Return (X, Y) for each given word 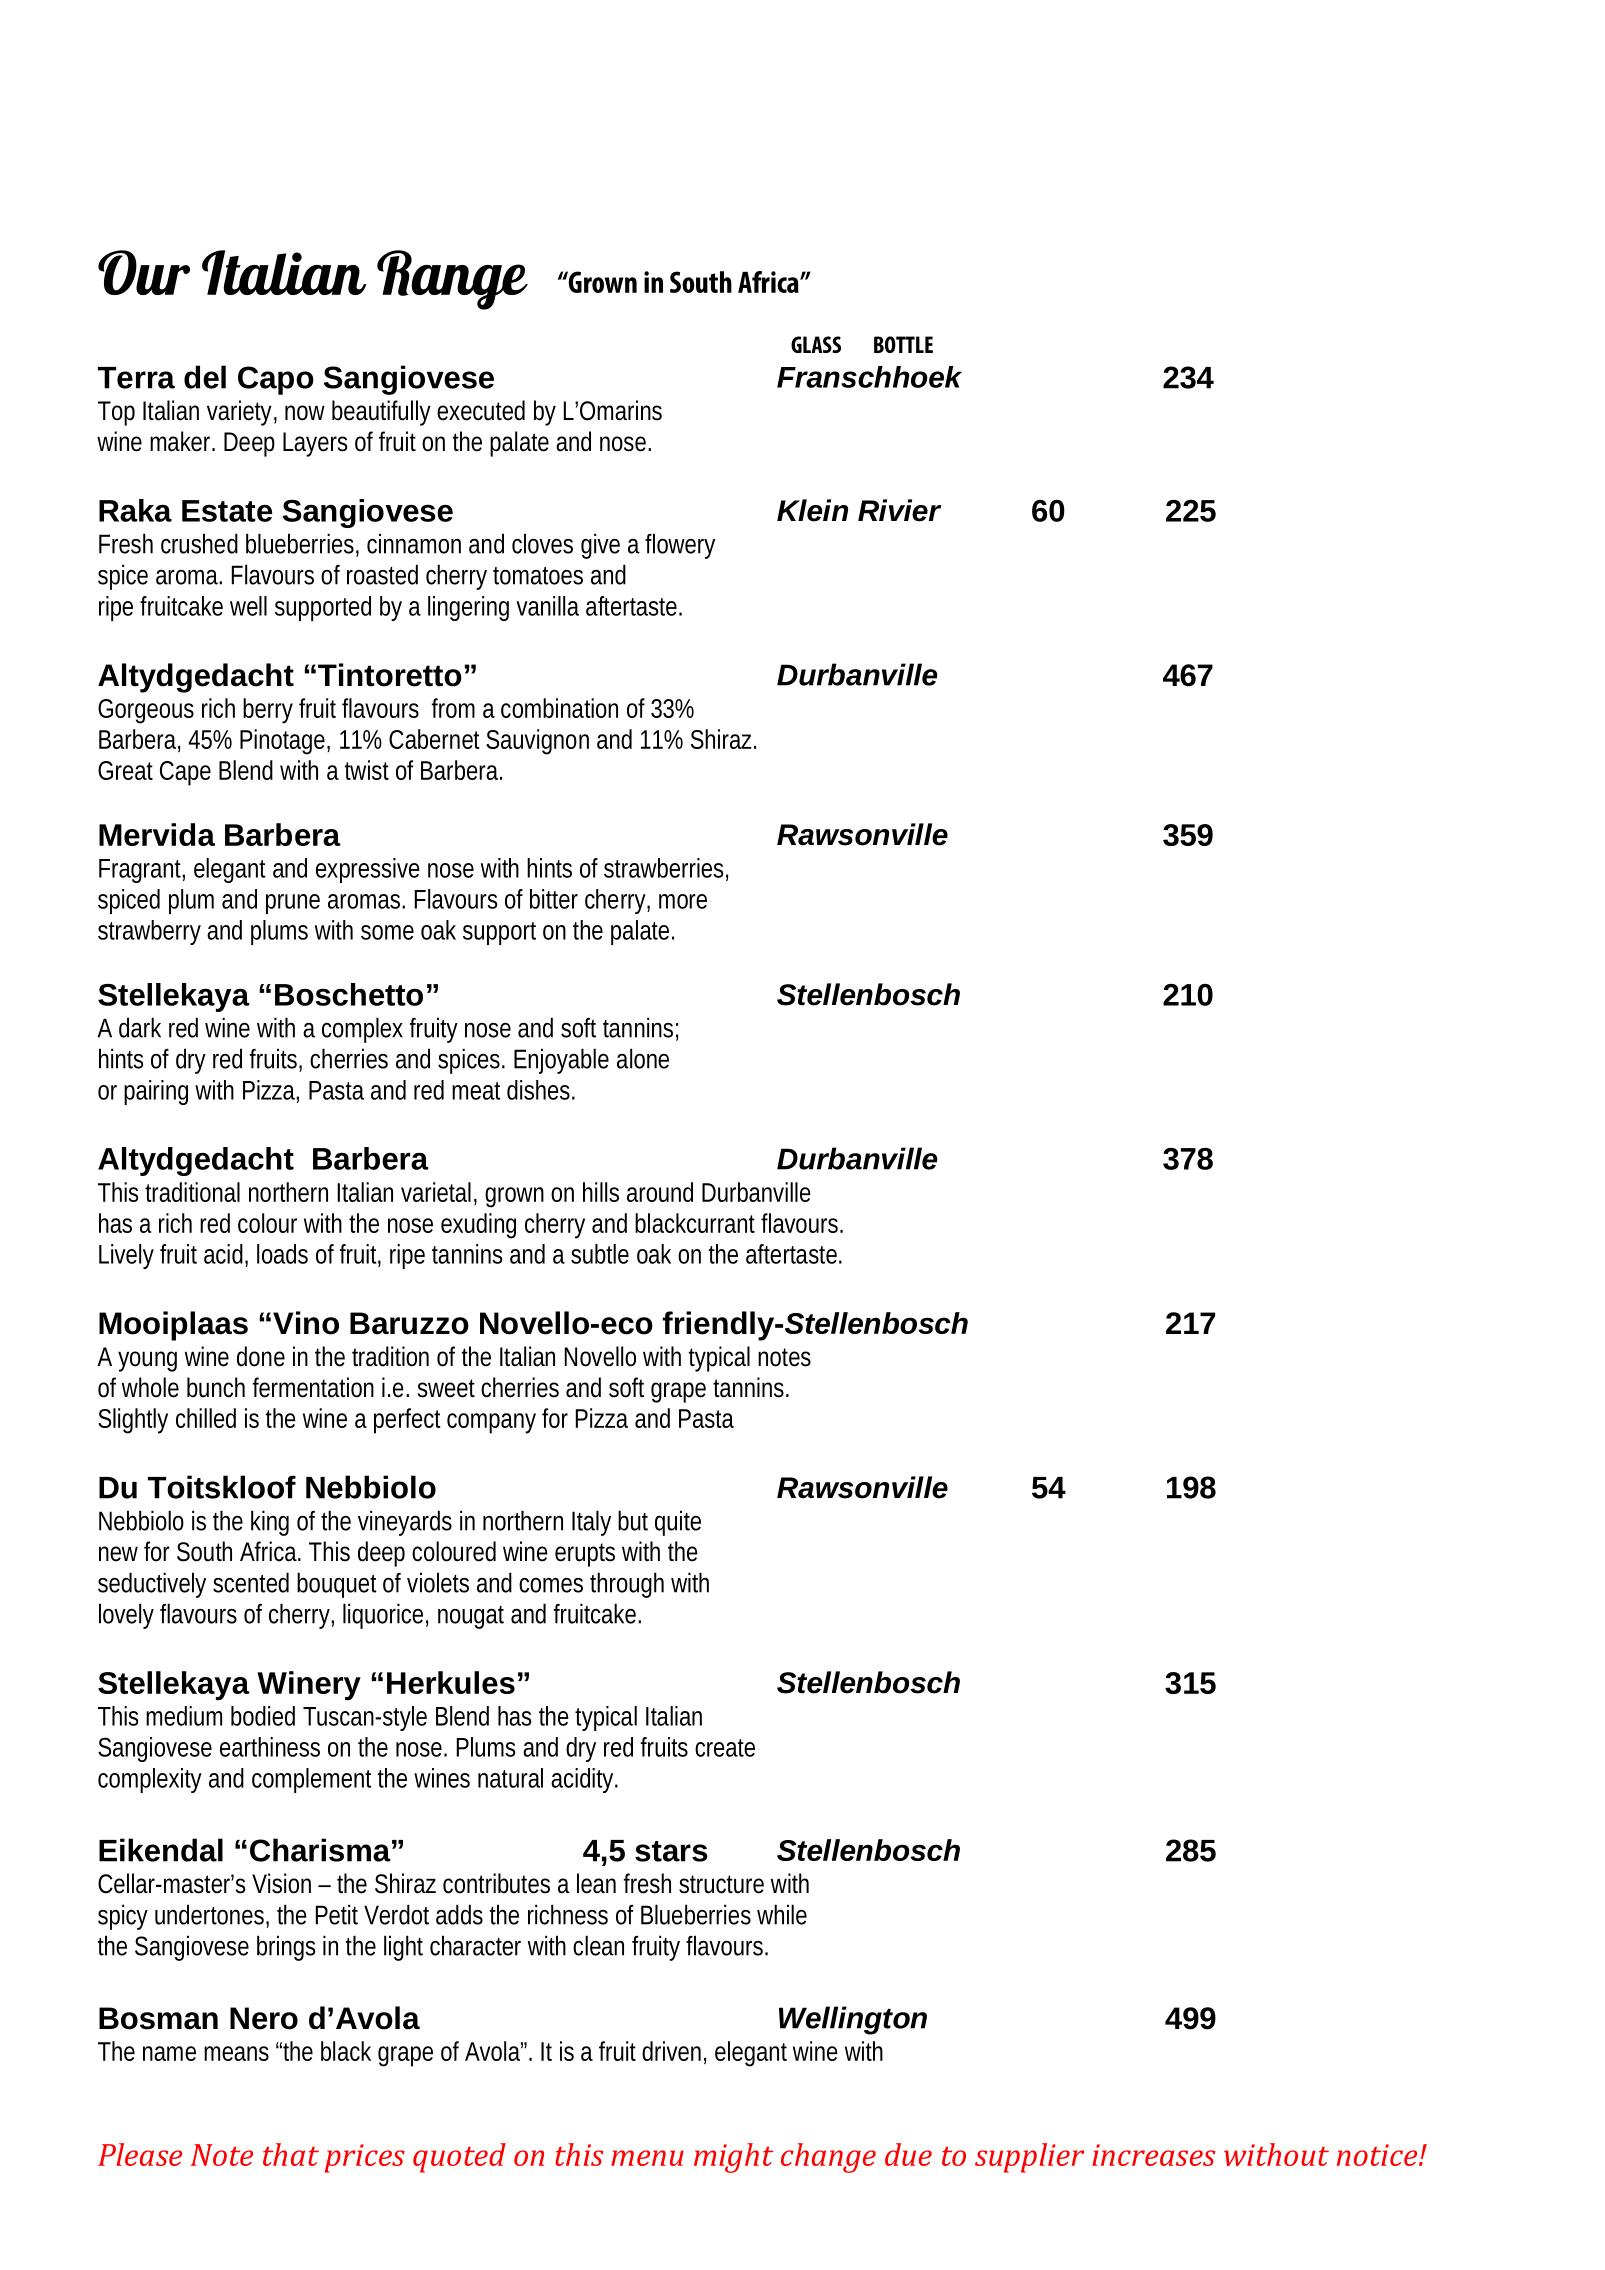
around (660, 1192)
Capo (276, 380)
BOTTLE (903, 344)
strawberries (663, 868)
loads (282, 1254)
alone (643, 1058)
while (782, 1914)
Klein (812, 510)
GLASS (816, 344)
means (236, 2053)
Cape (185, 773)
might (733, 2158)
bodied (263, 1716)
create (725, 1748)
